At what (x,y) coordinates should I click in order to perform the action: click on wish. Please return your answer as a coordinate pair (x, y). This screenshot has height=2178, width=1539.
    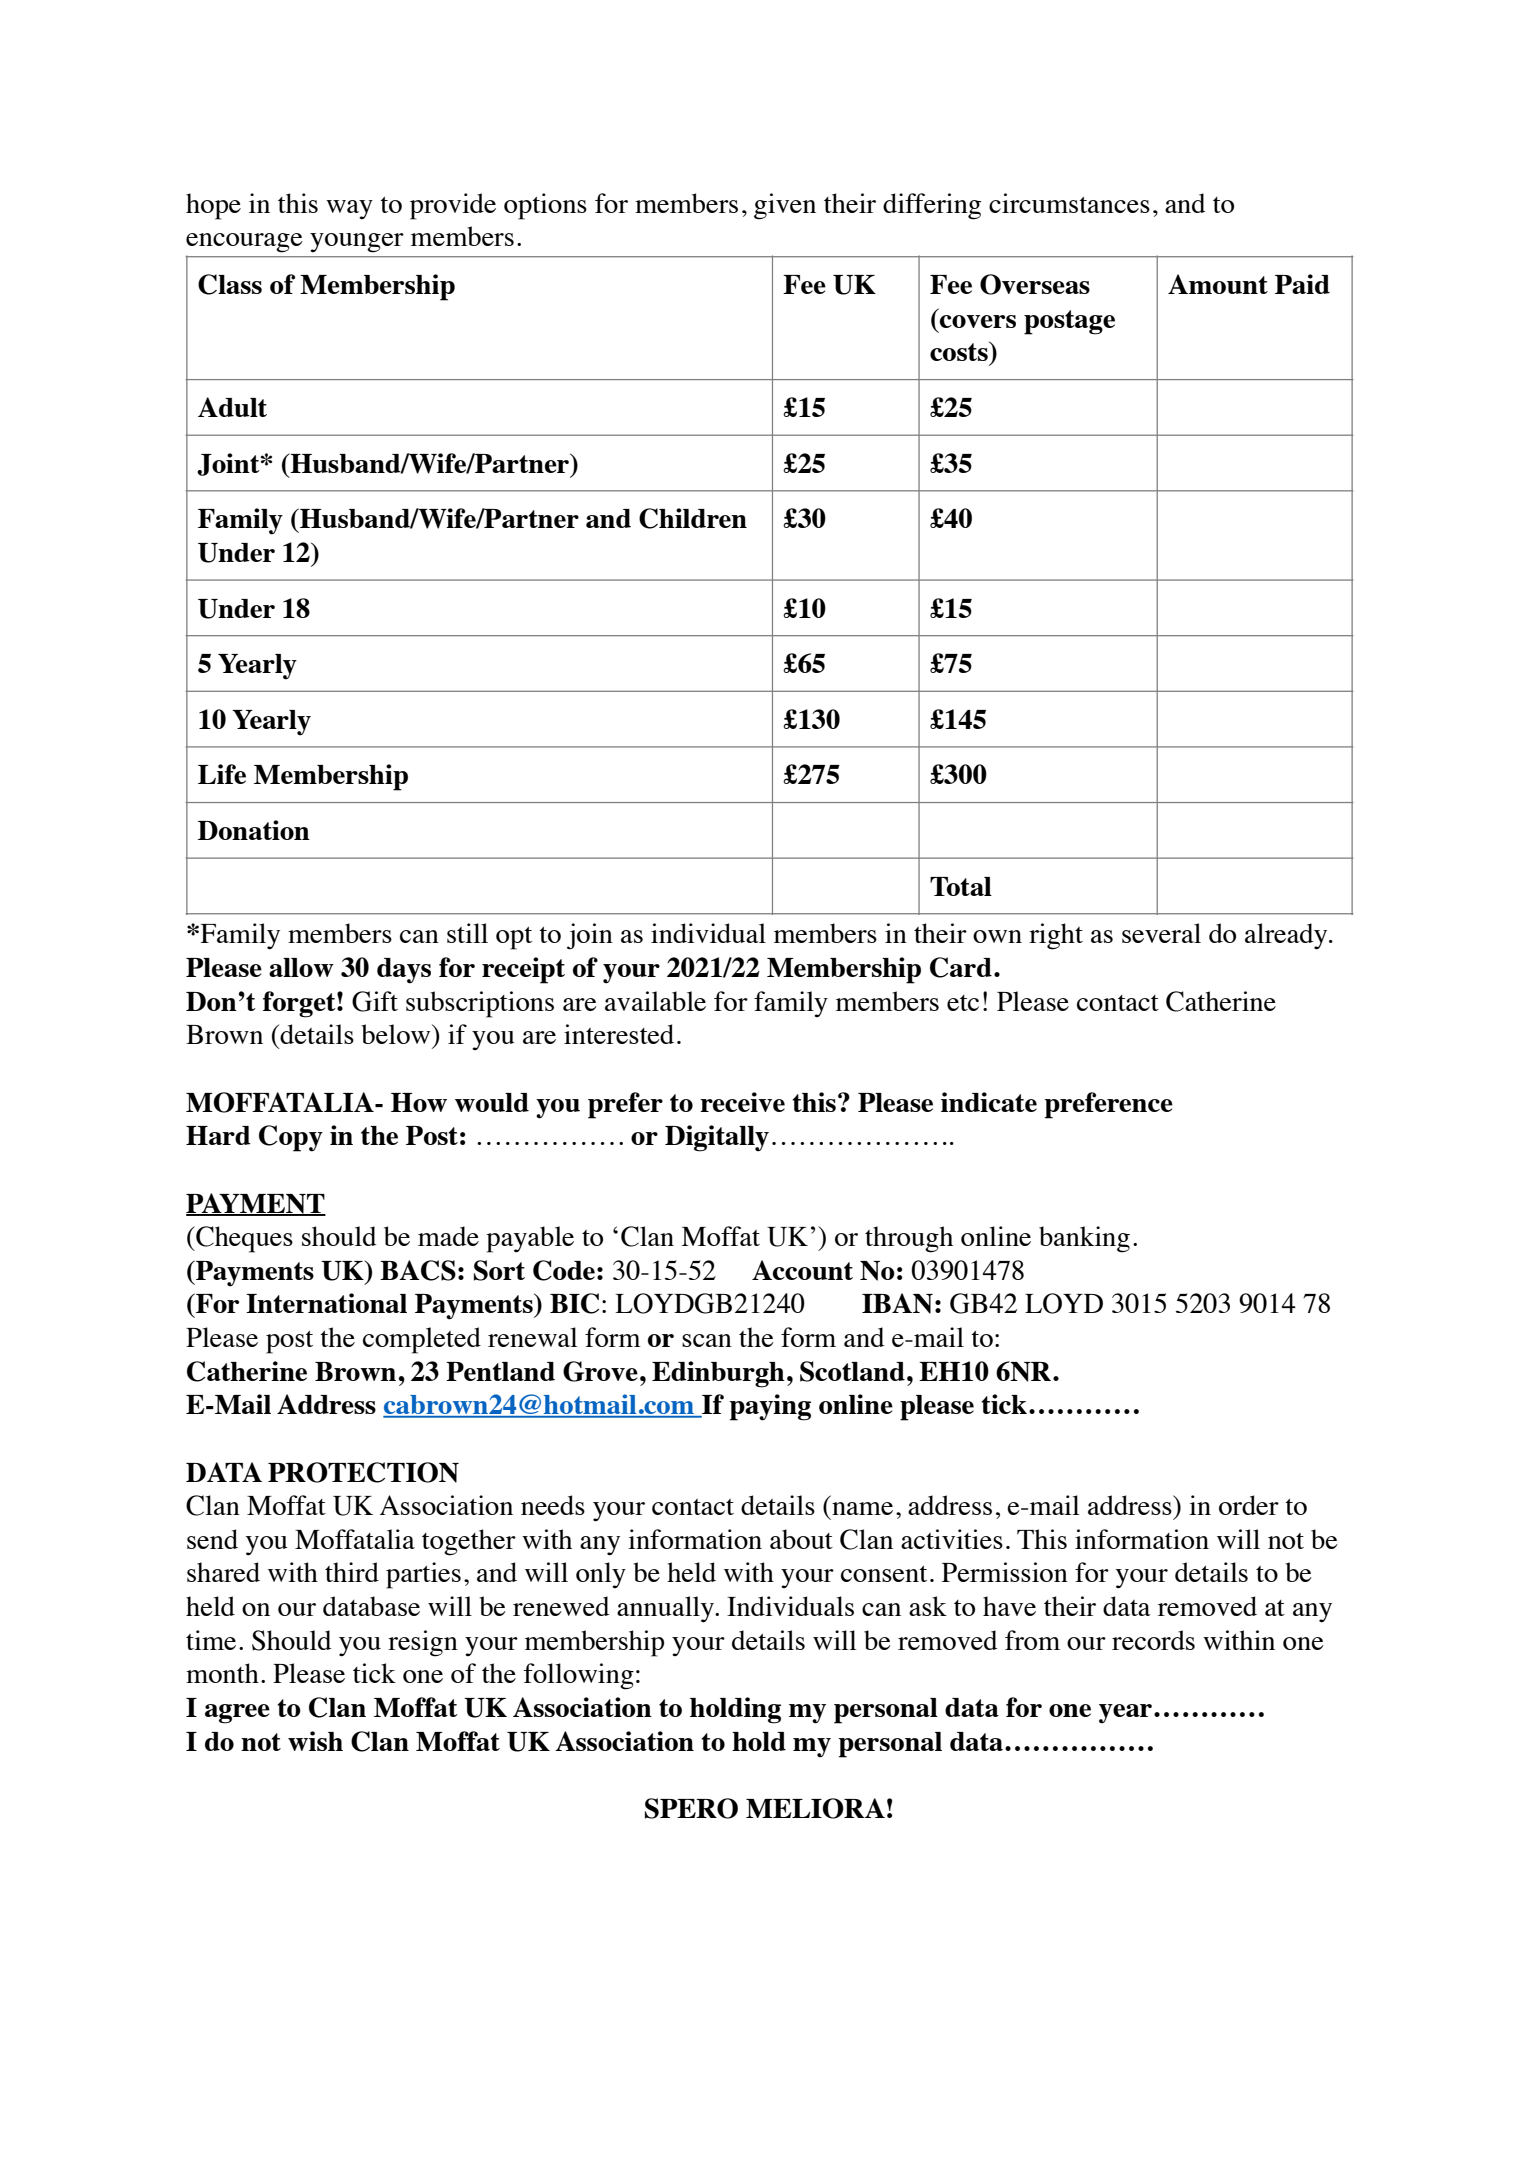
    Looking at the image, I should click on (315, 1741).
